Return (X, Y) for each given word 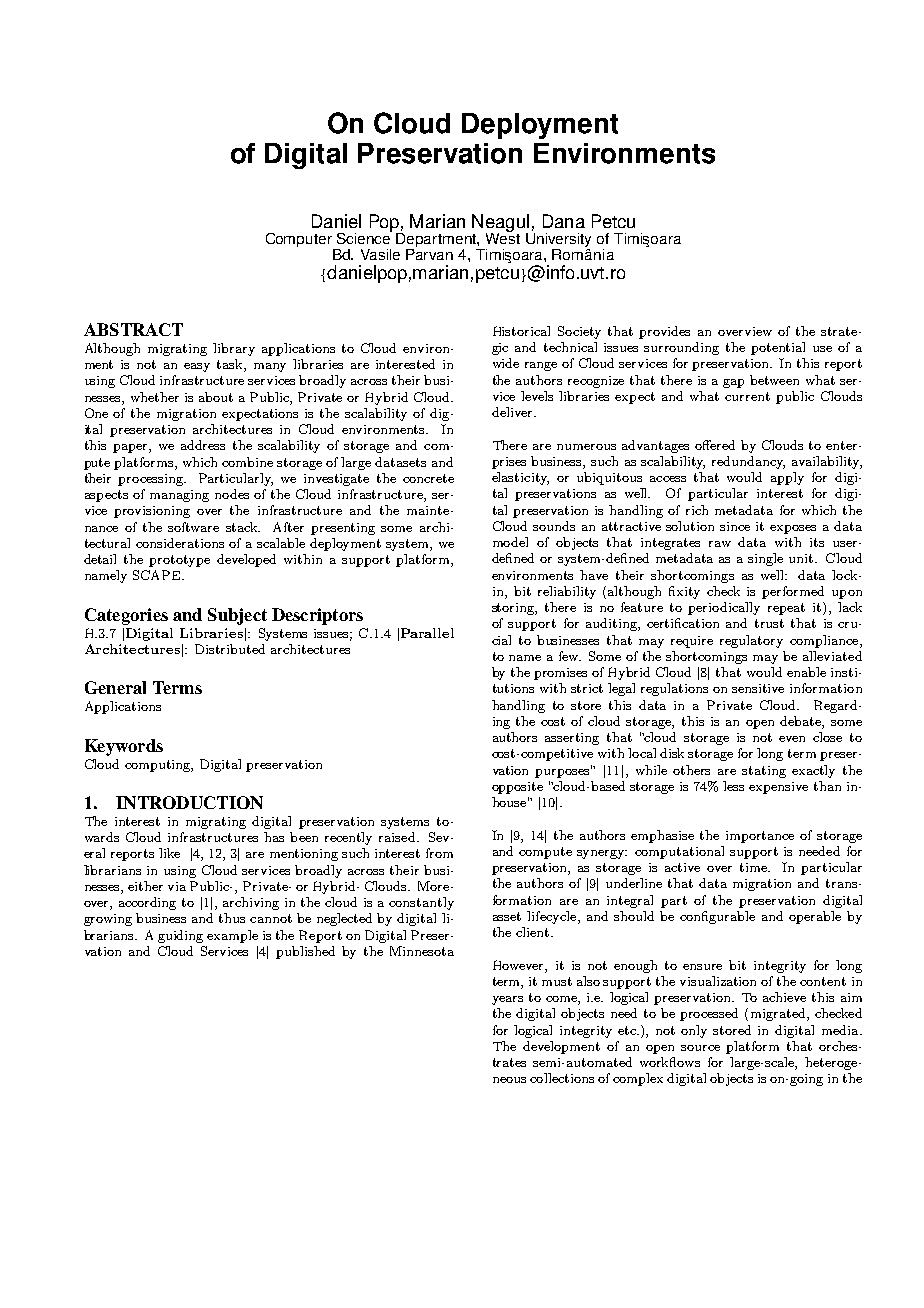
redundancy (748, 462)
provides (664, 332)
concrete (428, 478)
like (169, 853)
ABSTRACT (133, 329)
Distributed (230, 649)
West (503, 237)
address (203, 445)
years (507, 1000)
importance (760, 837)
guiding (180, 936)
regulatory (751, 641)
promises (560, 674)
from (439, 853)
